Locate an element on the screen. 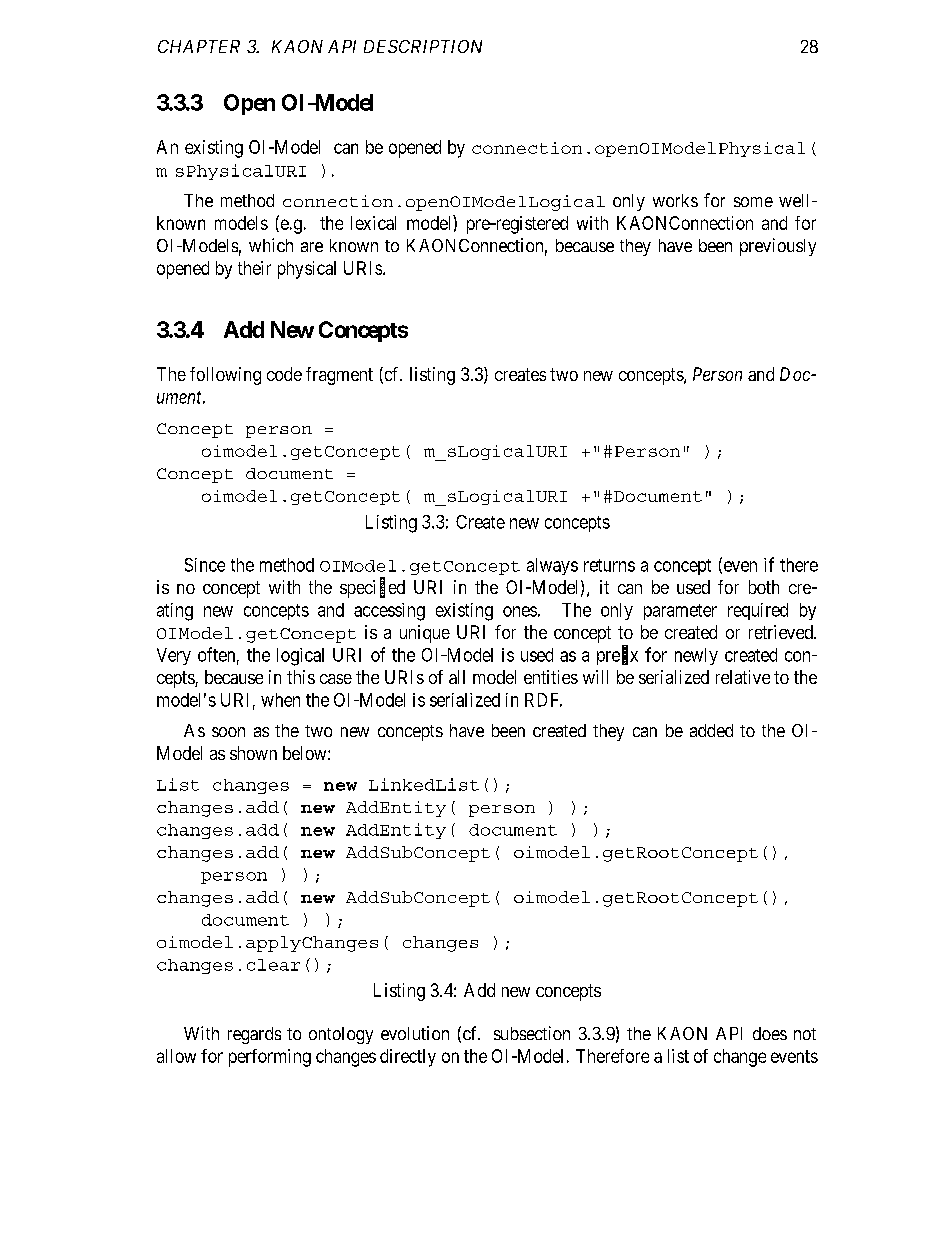 The image size is (952, 1233). lexical is located at coordinates (373, 223).
